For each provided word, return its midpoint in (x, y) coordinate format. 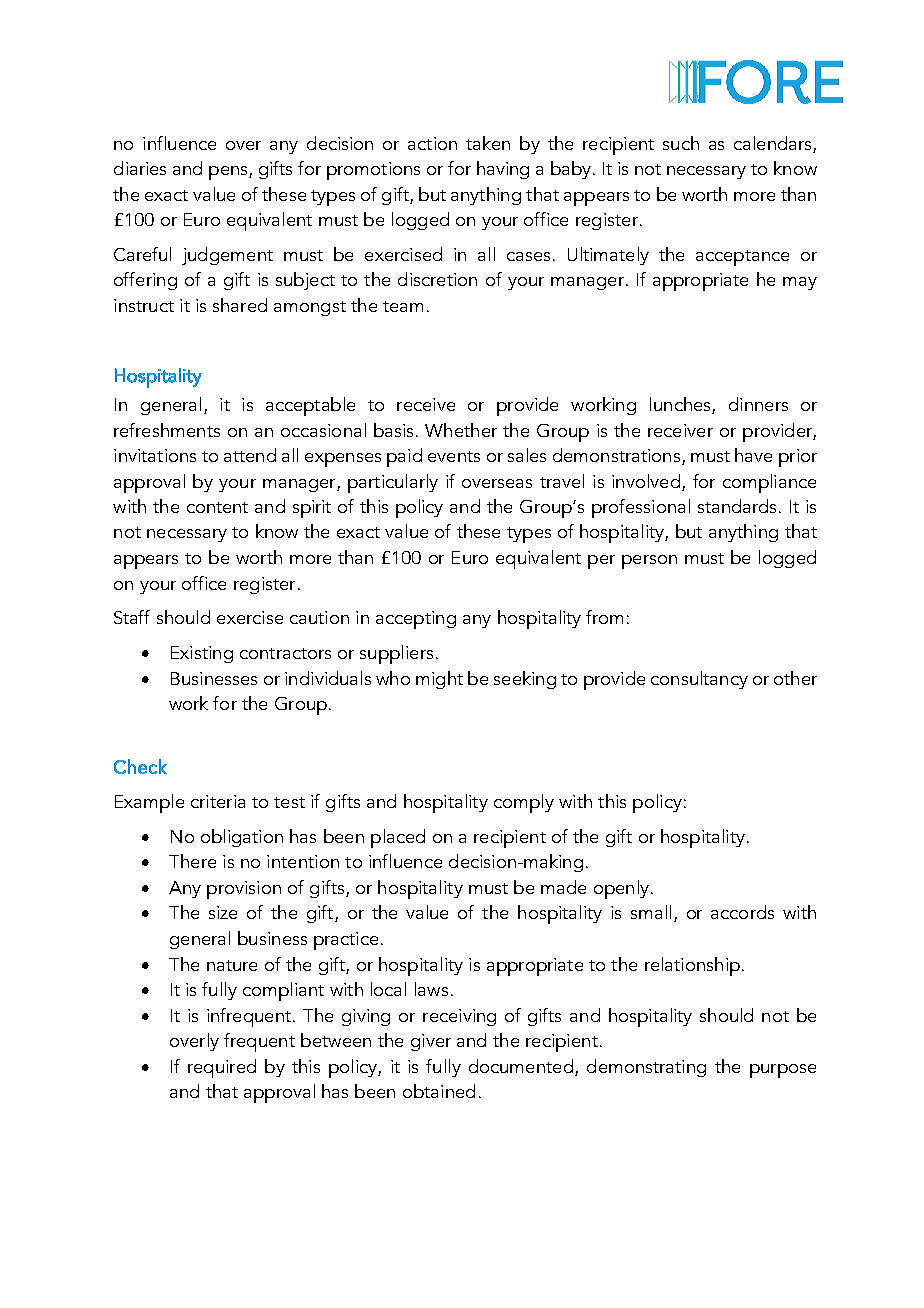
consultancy (699, 680)
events (454, 456)
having (503, 170)
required (222, 1068)
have (753, 455)
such (681, 143)
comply (524, 803)
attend (250, 455)
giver (431, 1042)
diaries (140, 168)
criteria (218, 801)
